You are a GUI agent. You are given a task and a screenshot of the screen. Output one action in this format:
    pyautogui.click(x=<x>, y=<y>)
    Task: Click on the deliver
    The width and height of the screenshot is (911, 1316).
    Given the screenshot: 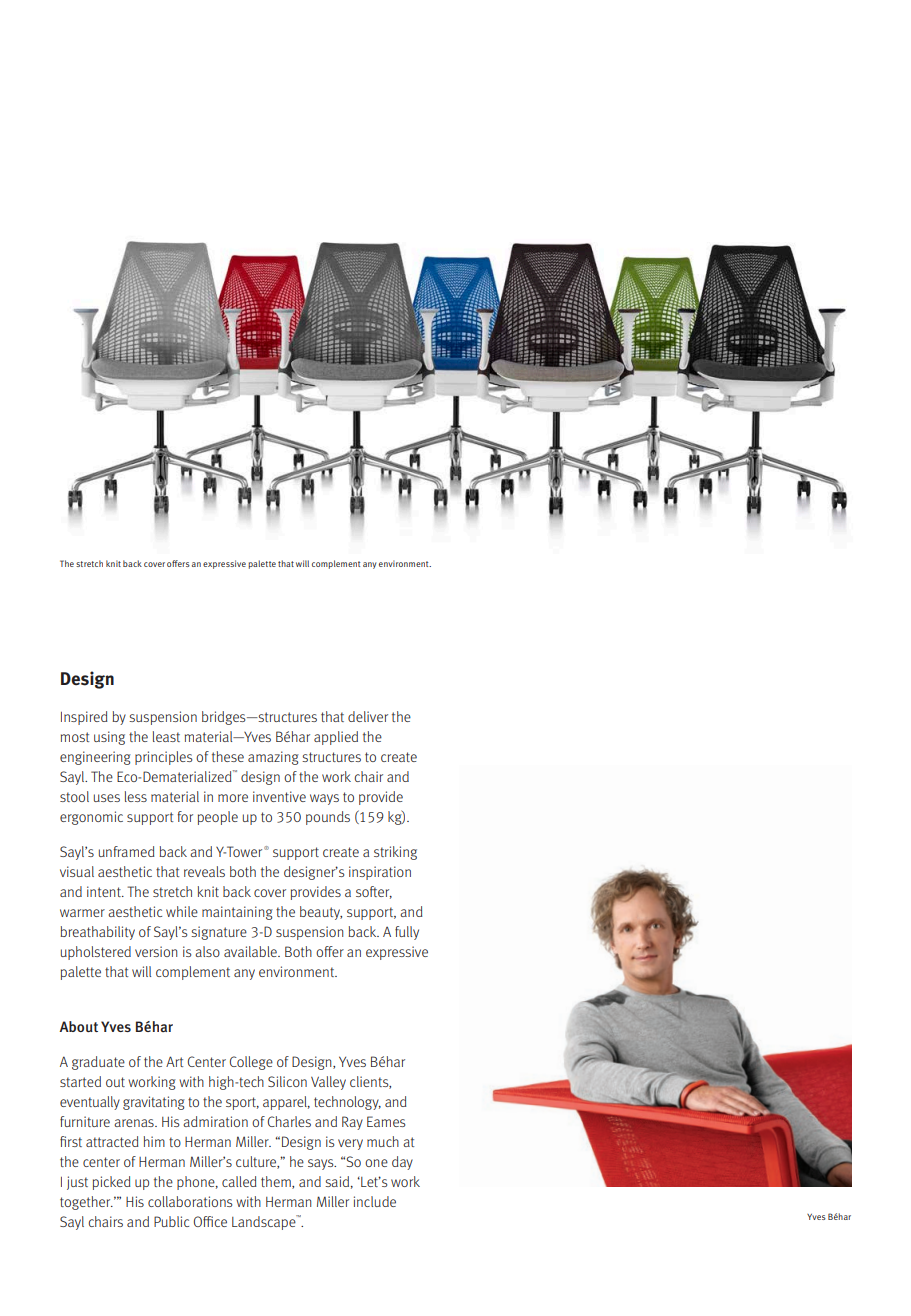 What is the action you would take?
    pyautogui.click(x=368, y=716)
